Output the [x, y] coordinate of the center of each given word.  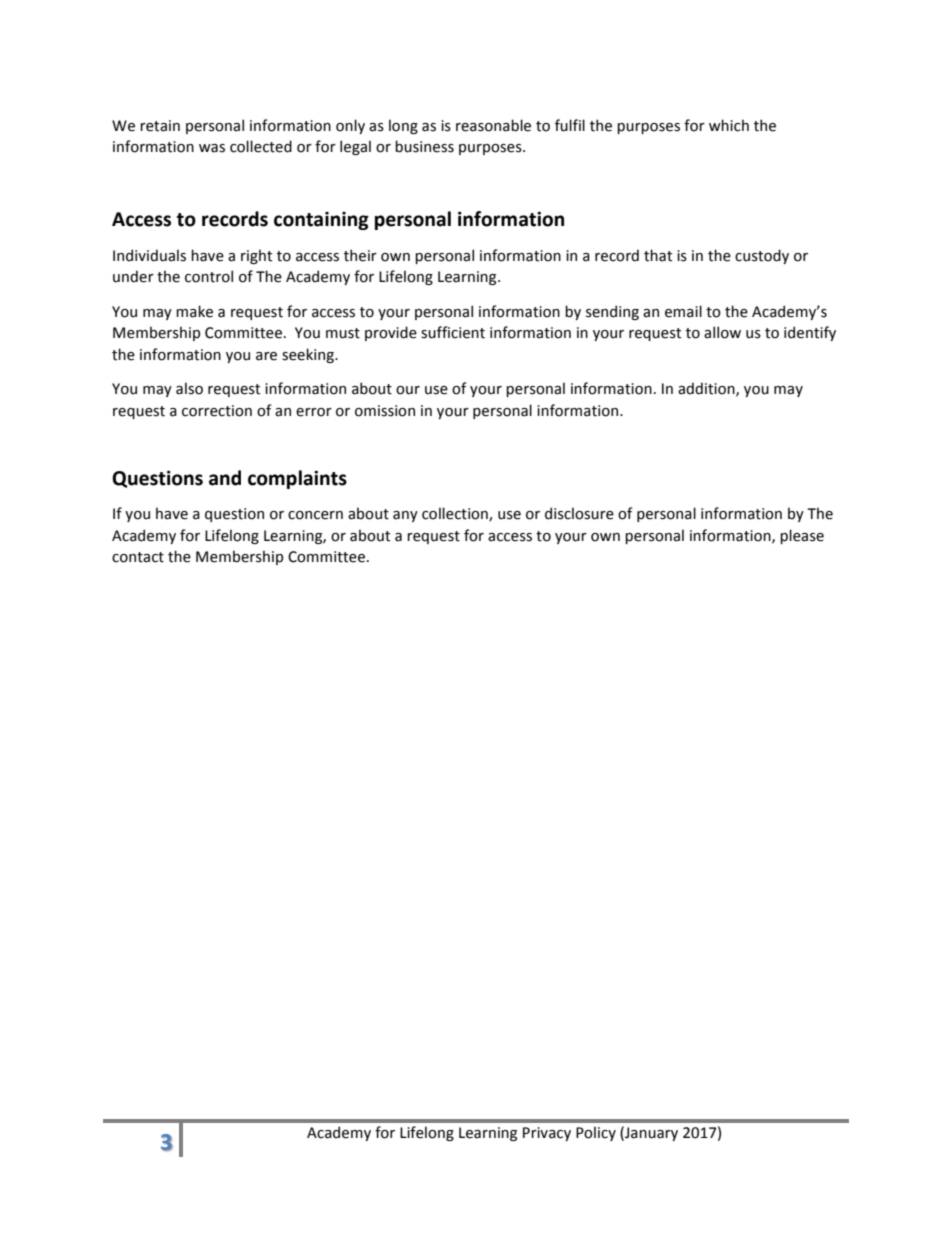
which [729, 125]
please [802, 536]
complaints [297, 479]
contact [138, 557]
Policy [596, 1133]
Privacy [547, 1134]
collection [456, 514]
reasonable [493, 125]
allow [722, 332]
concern [315, 515]
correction [217, 411]
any [405, 516]
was [212, 148]
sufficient [453, 332]
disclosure [579, 513]
